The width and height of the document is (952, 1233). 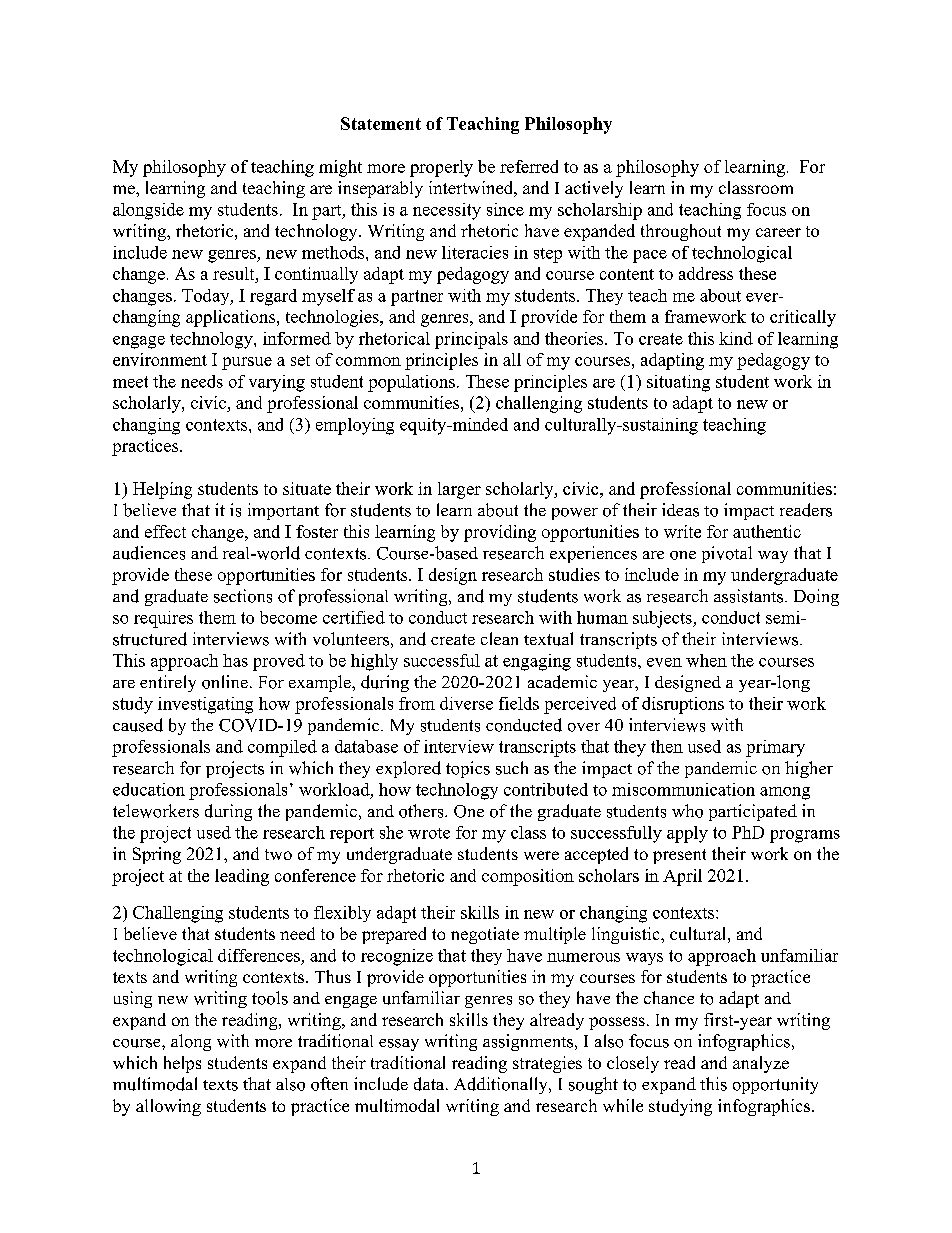 I want to click on sections, so click(x=243, y=596).
